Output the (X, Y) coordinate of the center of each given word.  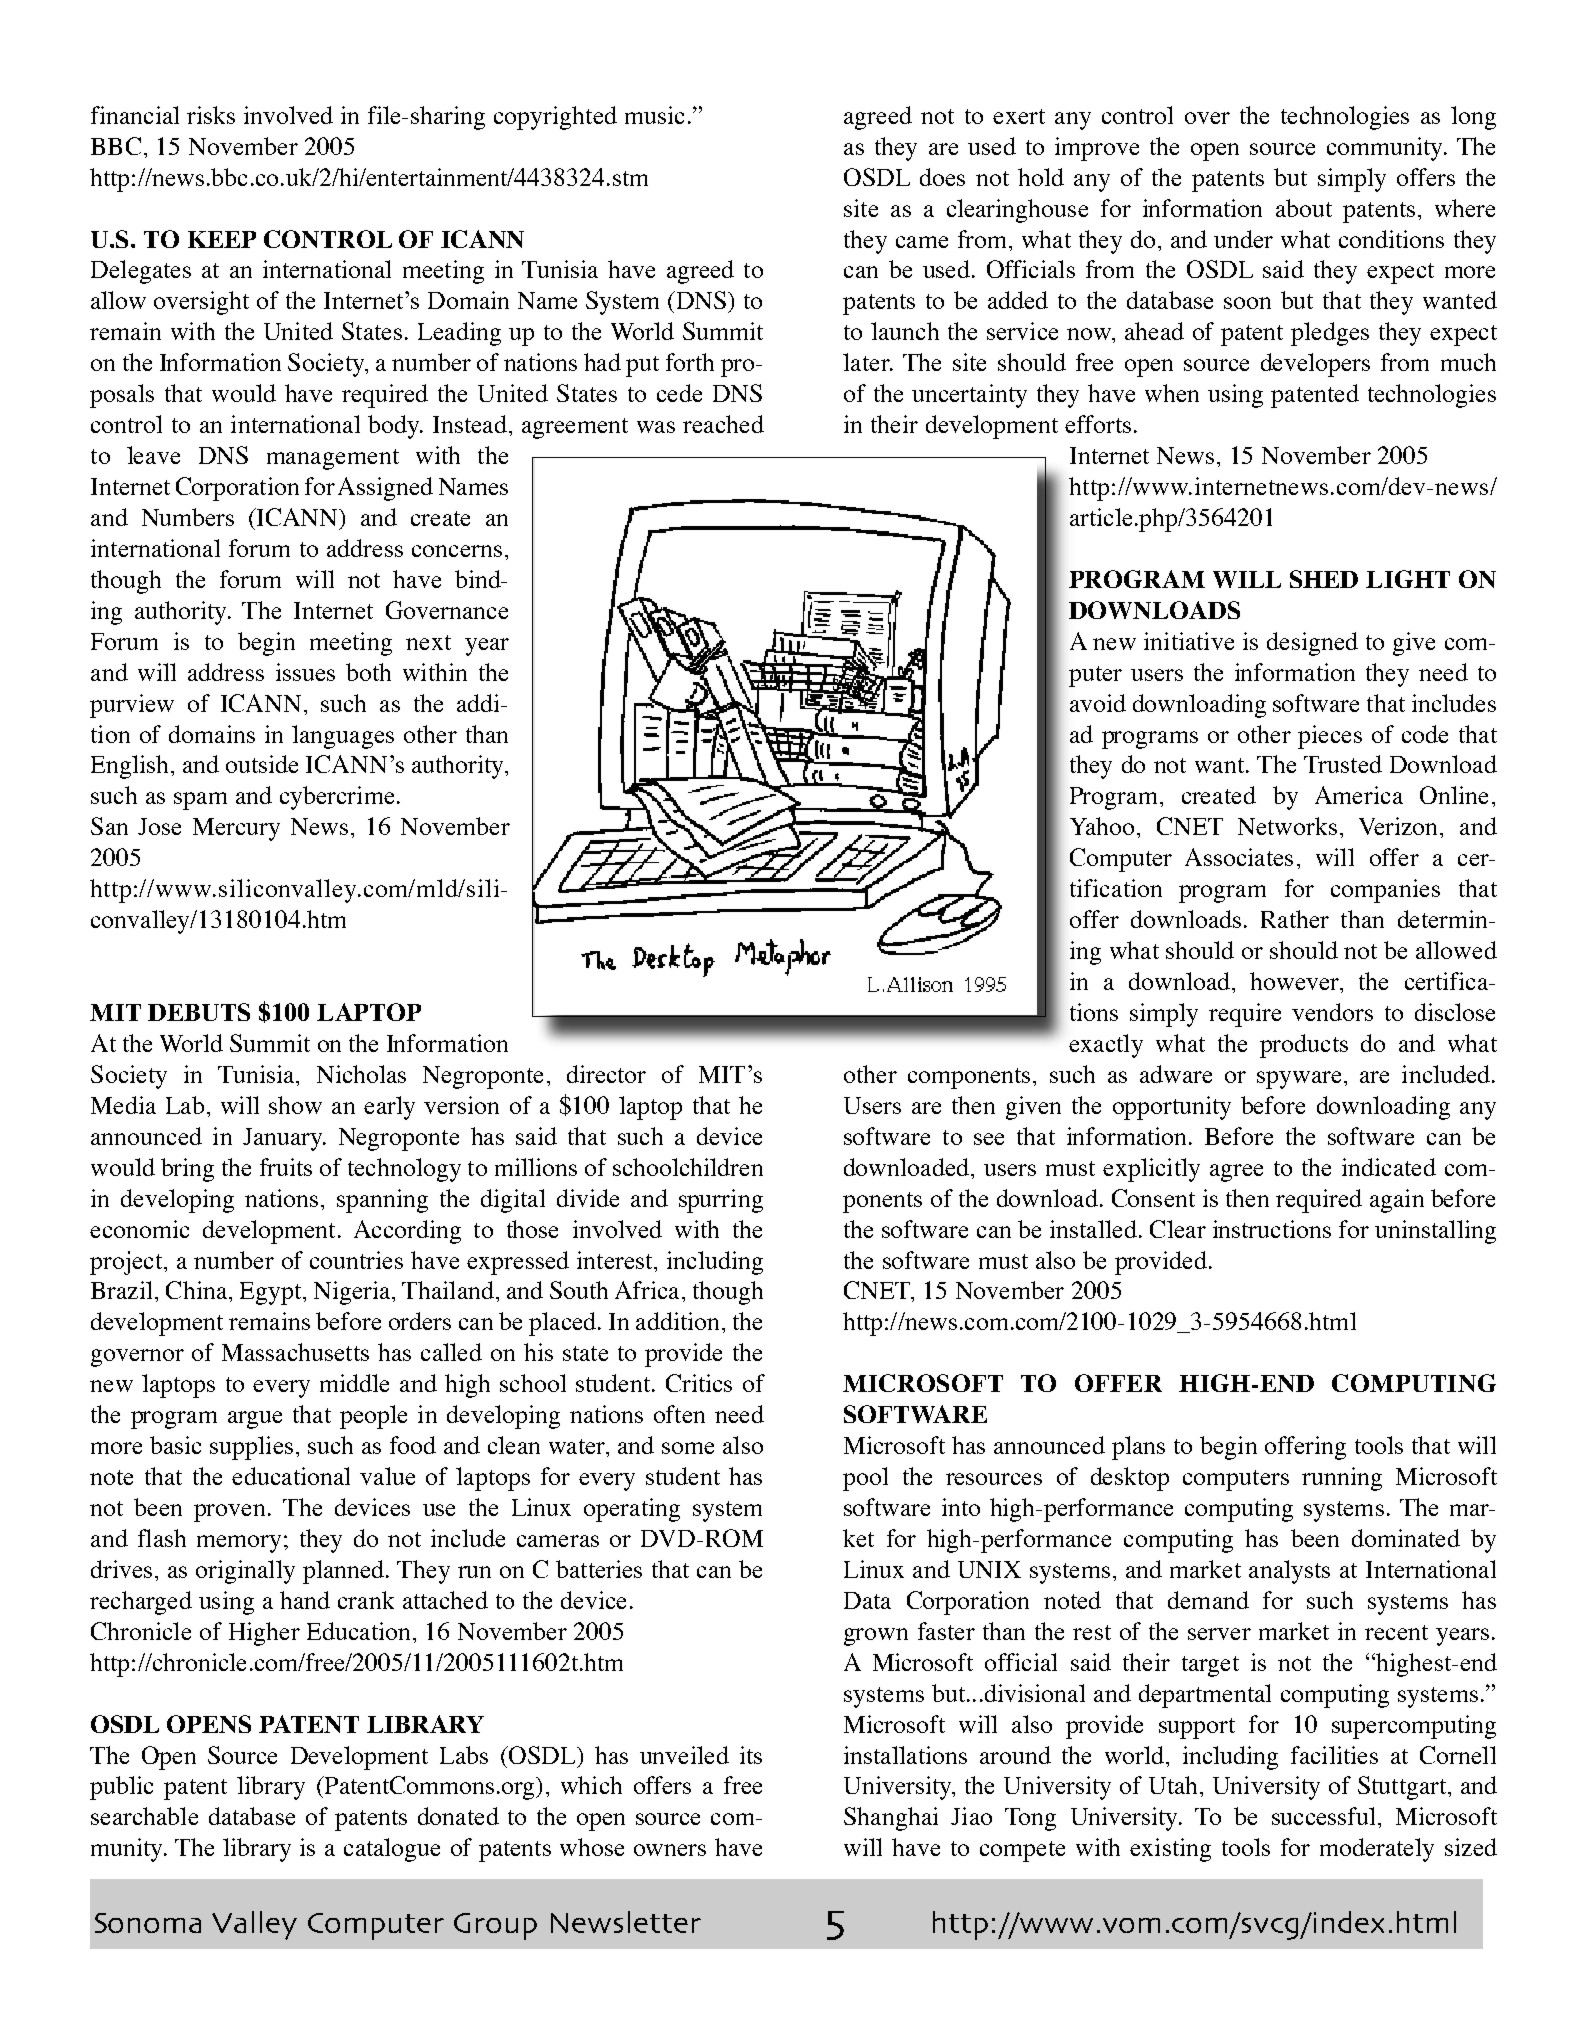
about (1304, 208)
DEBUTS (199, 1012)
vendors (1332, 1012)
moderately (1377, 1850)
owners (670, 1850)
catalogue (392, 1850)
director (606, 1074)
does (942, 177)
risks (211, 115)
